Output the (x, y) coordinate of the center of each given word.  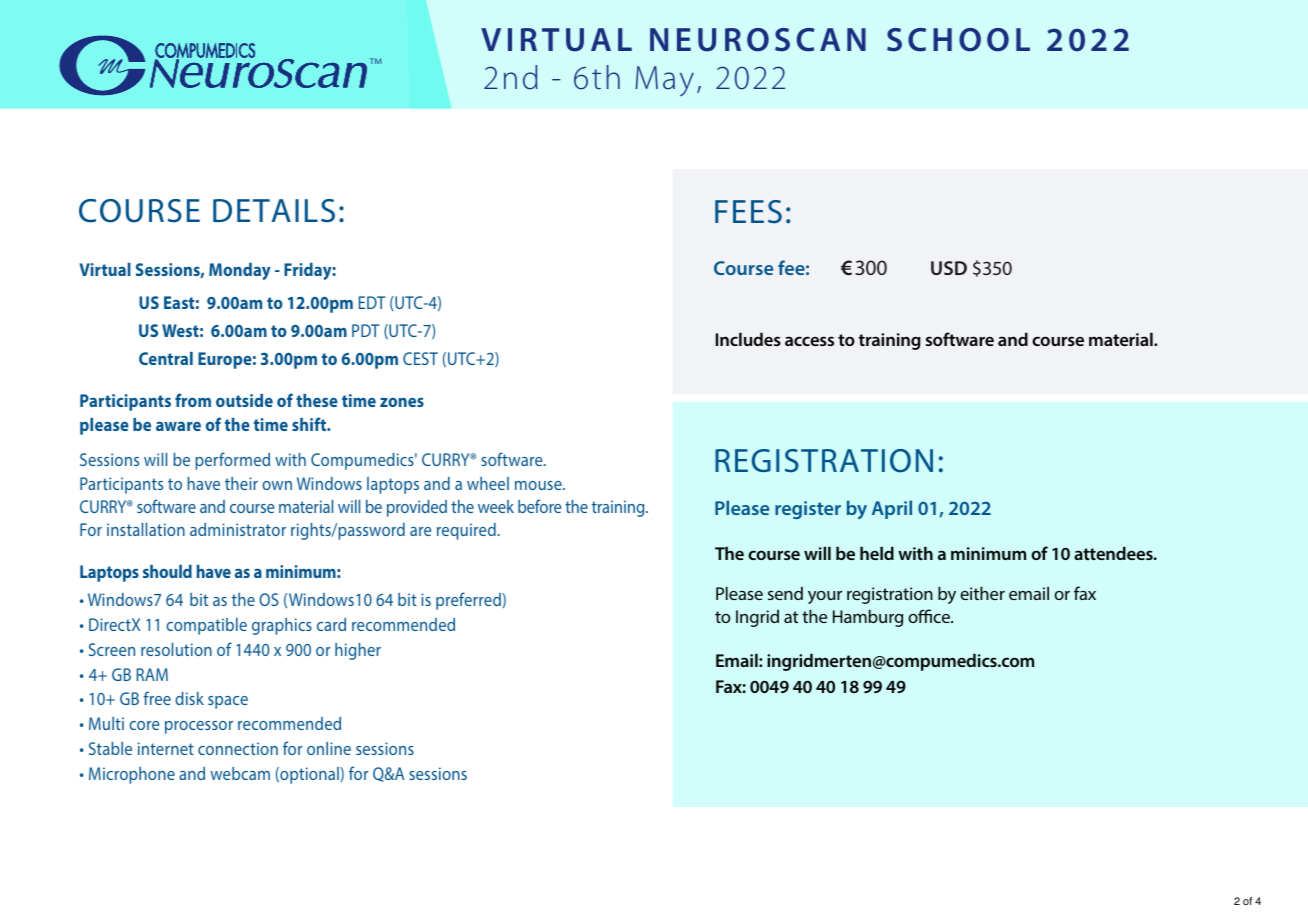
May (664, 81)
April (892, 509)
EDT (372, 302)
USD (949, 268)
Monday (240, 271)
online (329, 748)
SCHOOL (958, 40)
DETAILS (274, 211)
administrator (238, 529)
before (539, 506)
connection (238, 748)
